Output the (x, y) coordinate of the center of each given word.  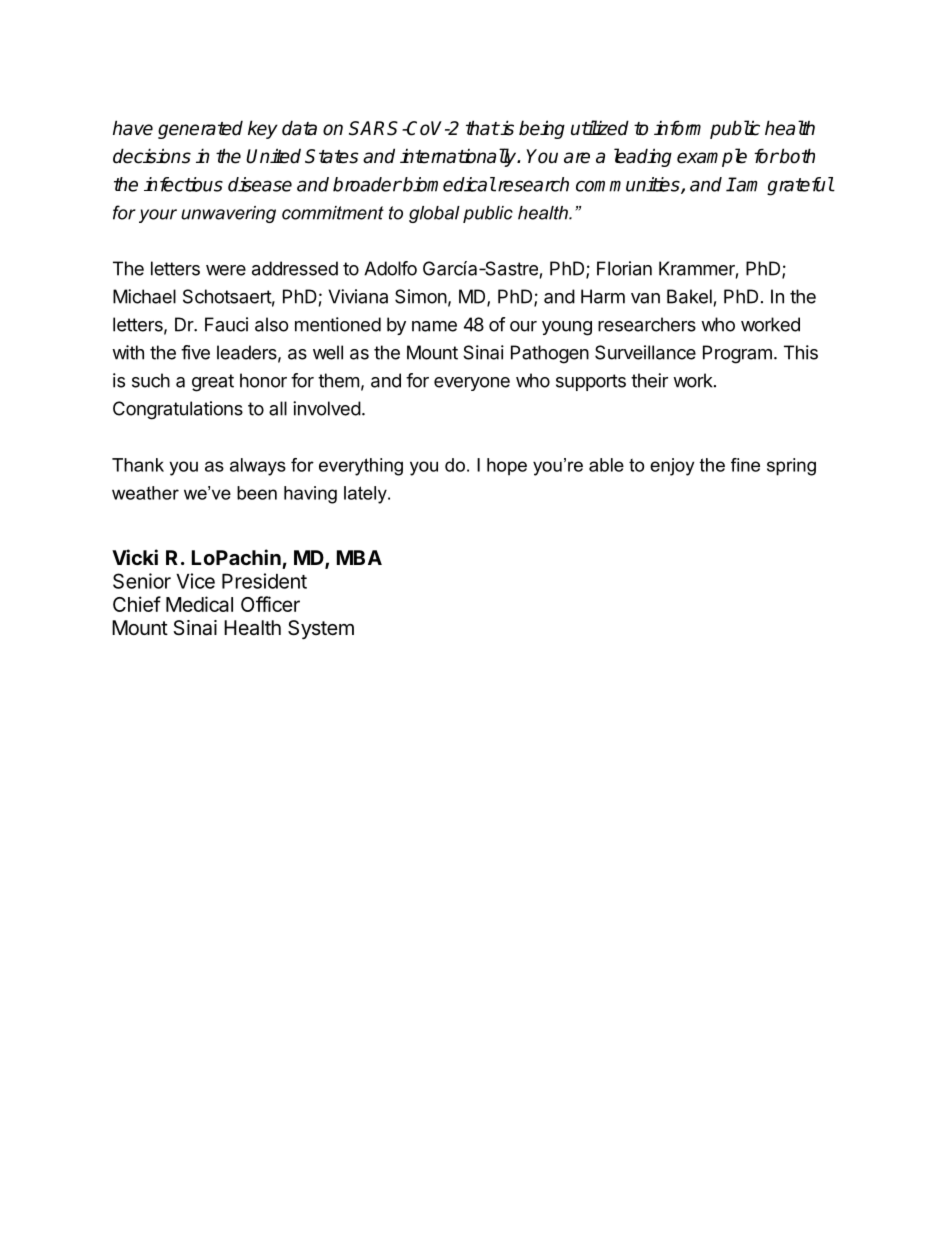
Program (737, 354)
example (712, 157)
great (213, 383)
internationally (459, 157)
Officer (270, 604)
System (321, 629)
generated (200, 129)
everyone (472, 384)
